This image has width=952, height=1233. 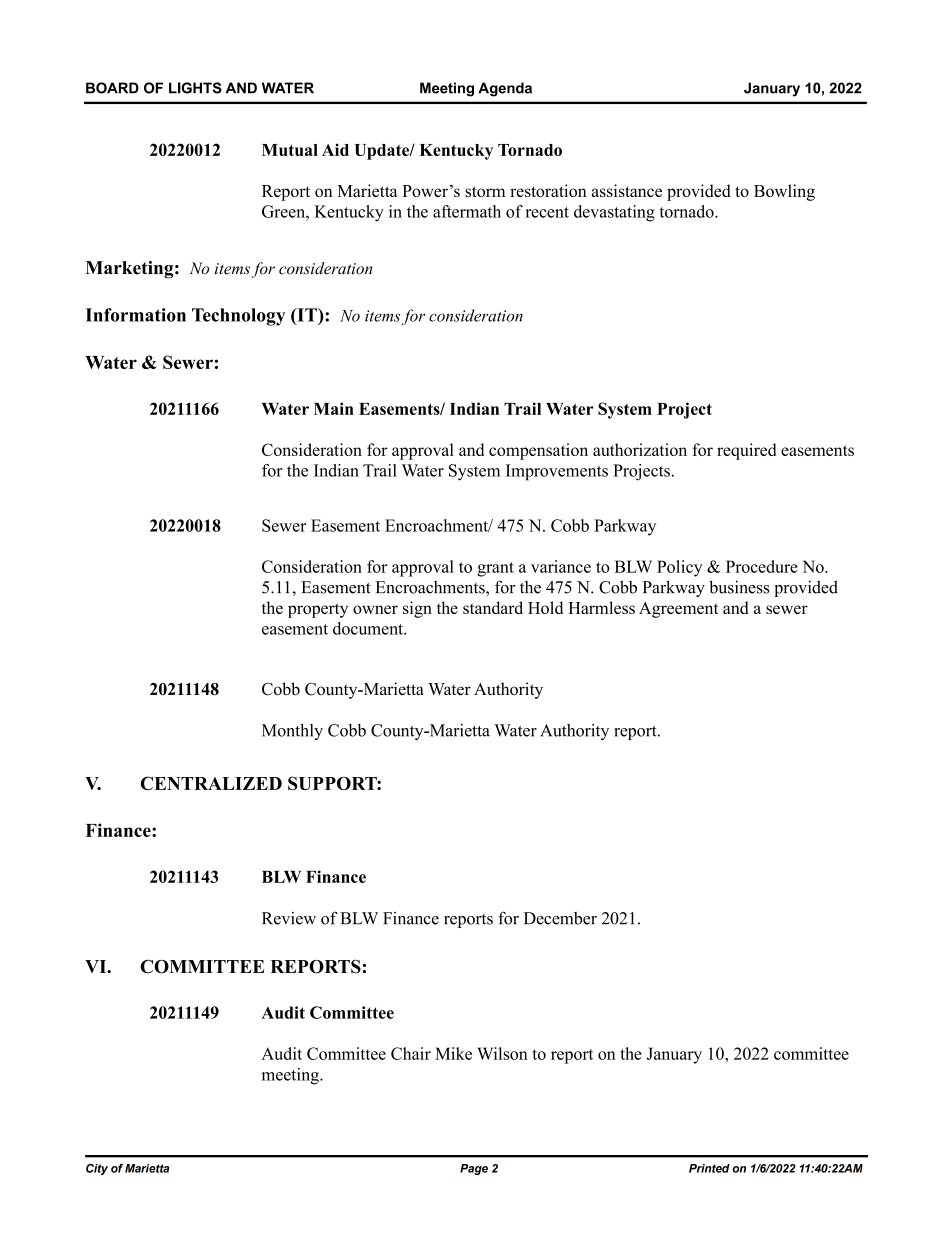 I want to click on Agenda, so click(x=505, y=89).
